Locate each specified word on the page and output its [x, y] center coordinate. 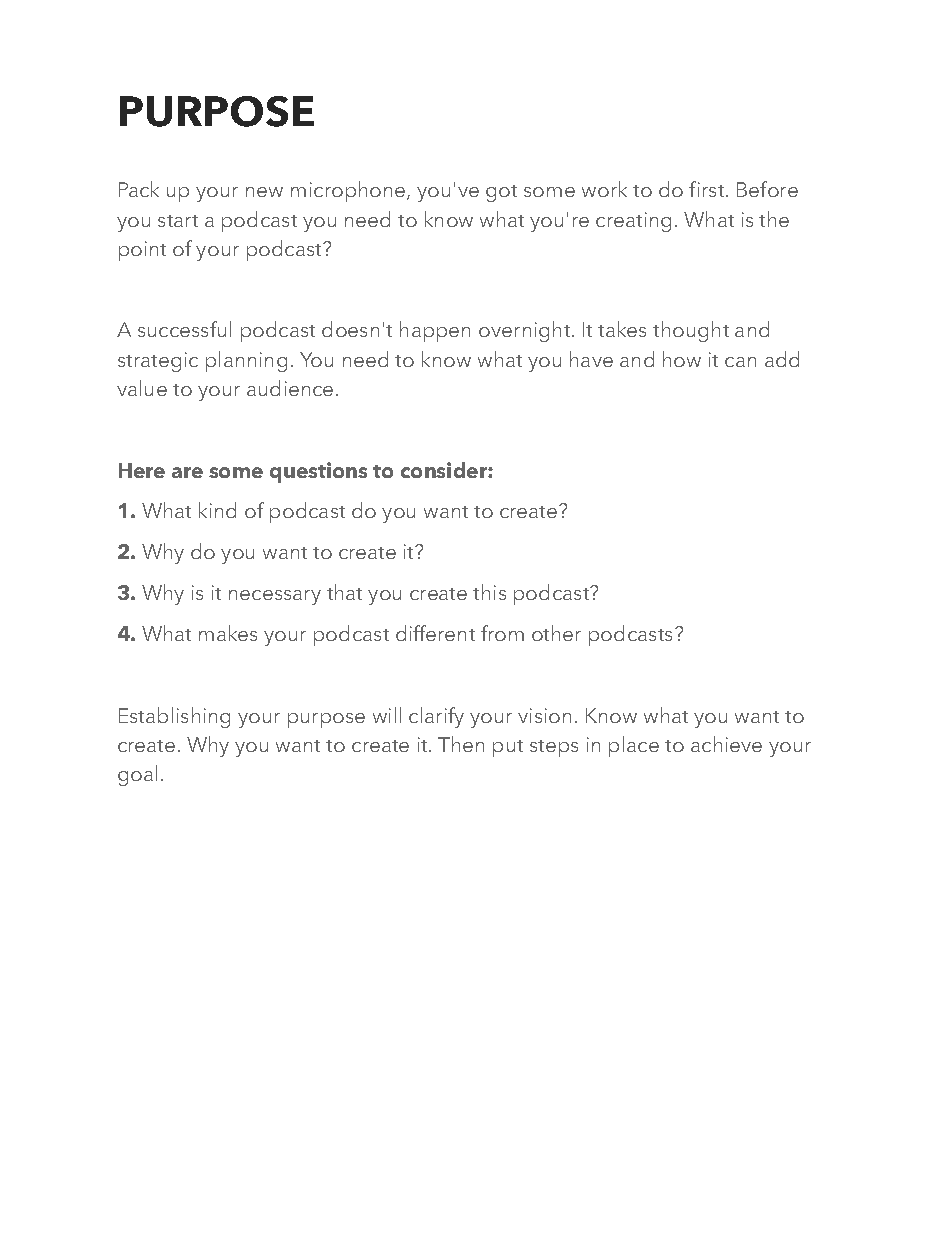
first [706, 189]
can [740, 362]
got [501, 193]
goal [137, 775]
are [187, 472]
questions [318, 472]
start [178, 221]
